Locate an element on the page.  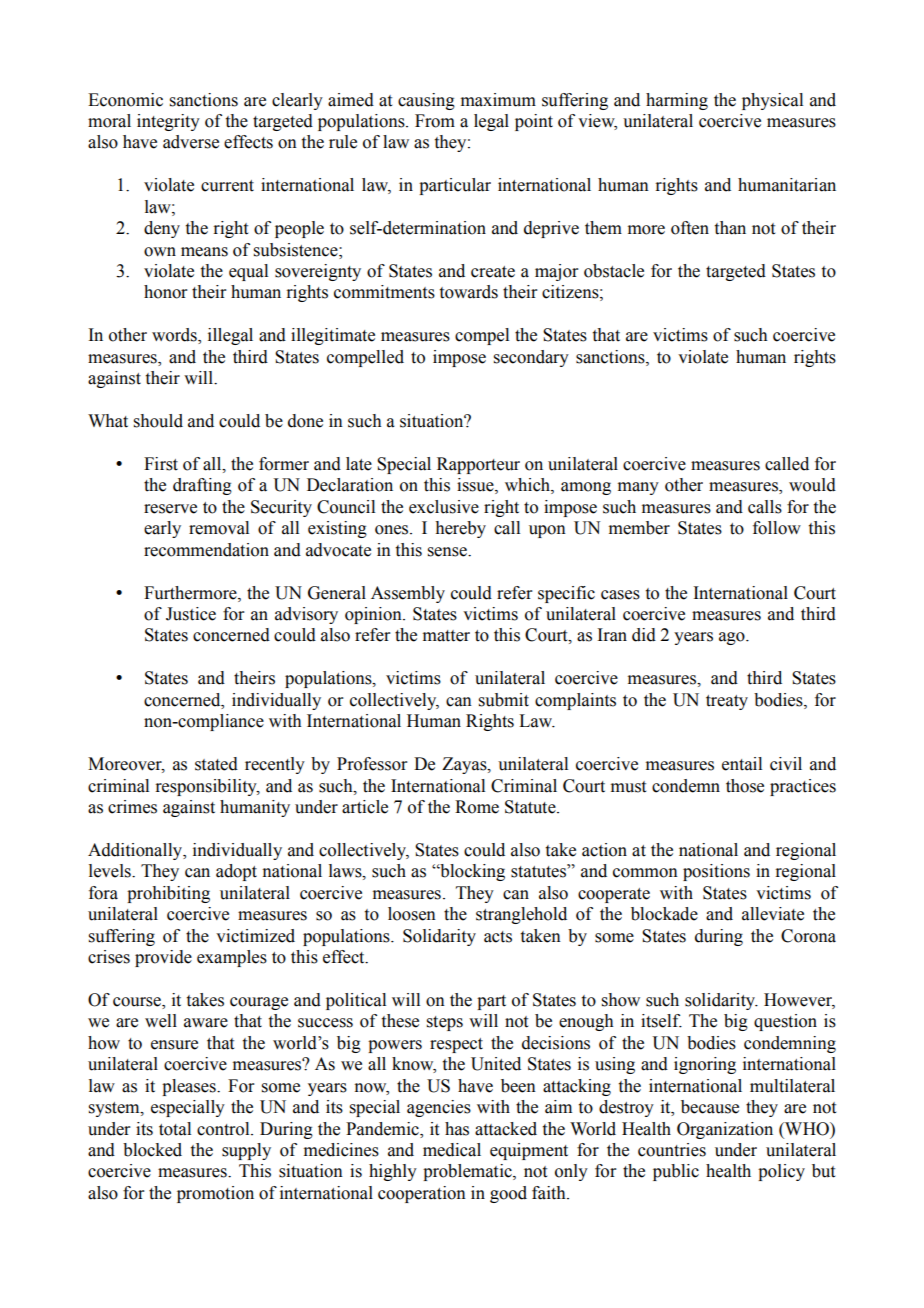
secondary is located at coordinates (531, 358).
